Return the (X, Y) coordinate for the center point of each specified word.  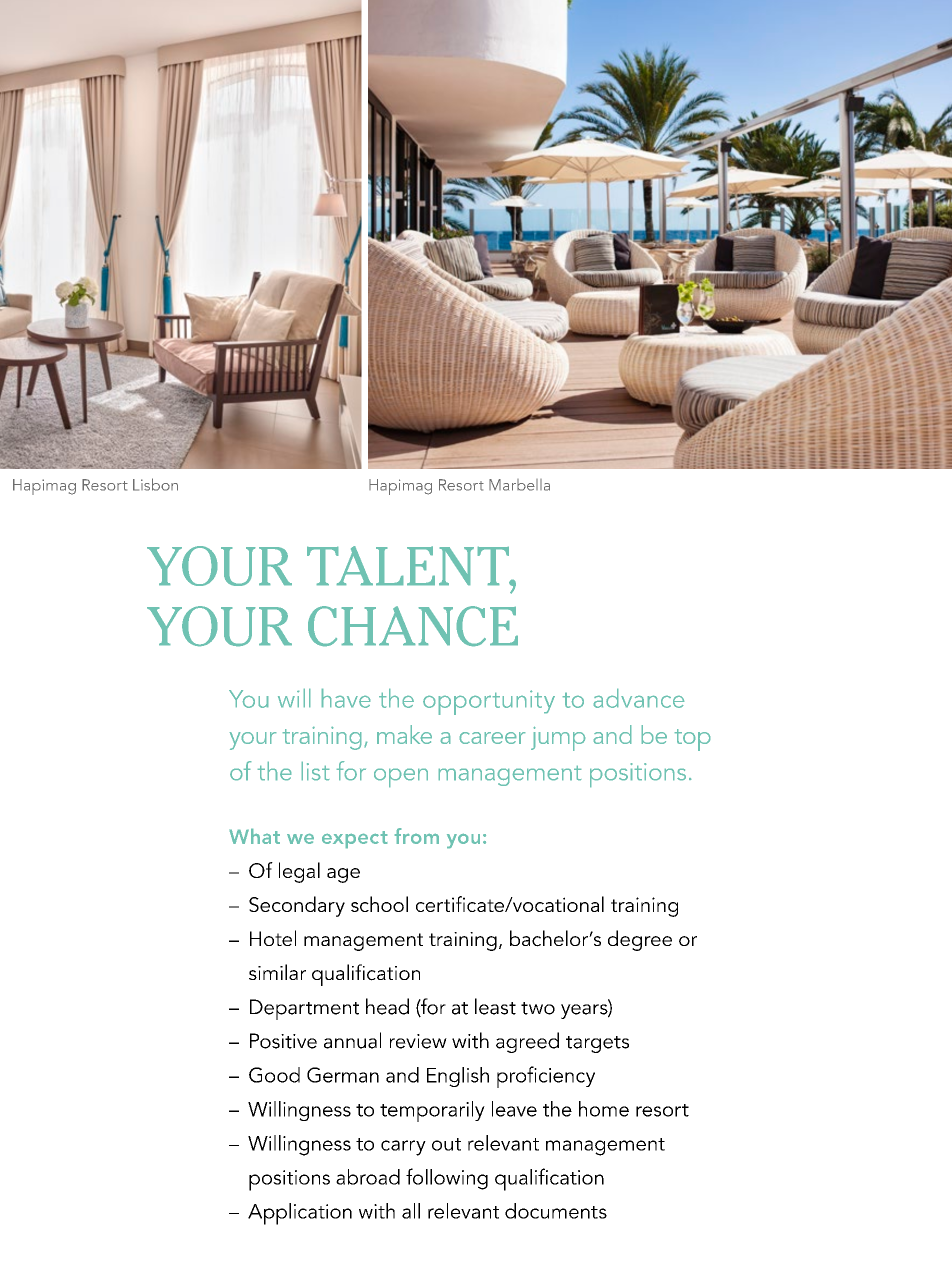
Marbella (519, 485)
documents (556, 1211)
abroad (368, 1177)
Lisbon (155, 484)
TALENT (409, 566)
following (447, 1179)
